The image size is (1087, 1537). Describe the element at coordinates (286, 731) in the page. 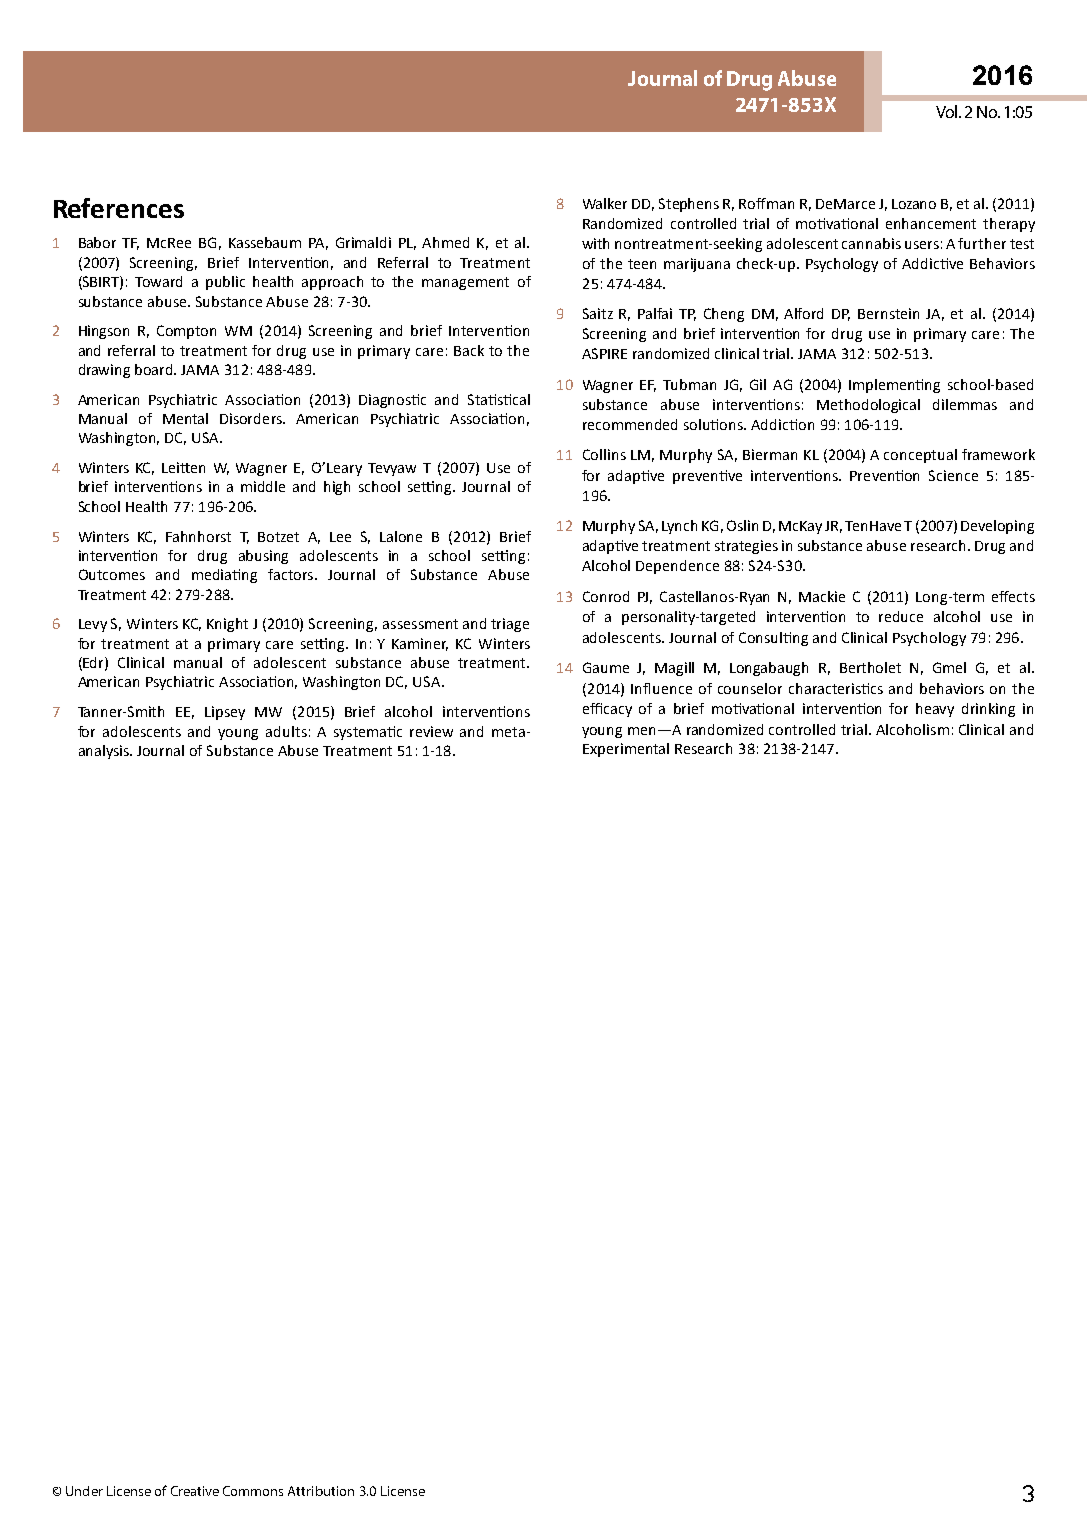

I see `adults` at that location.
